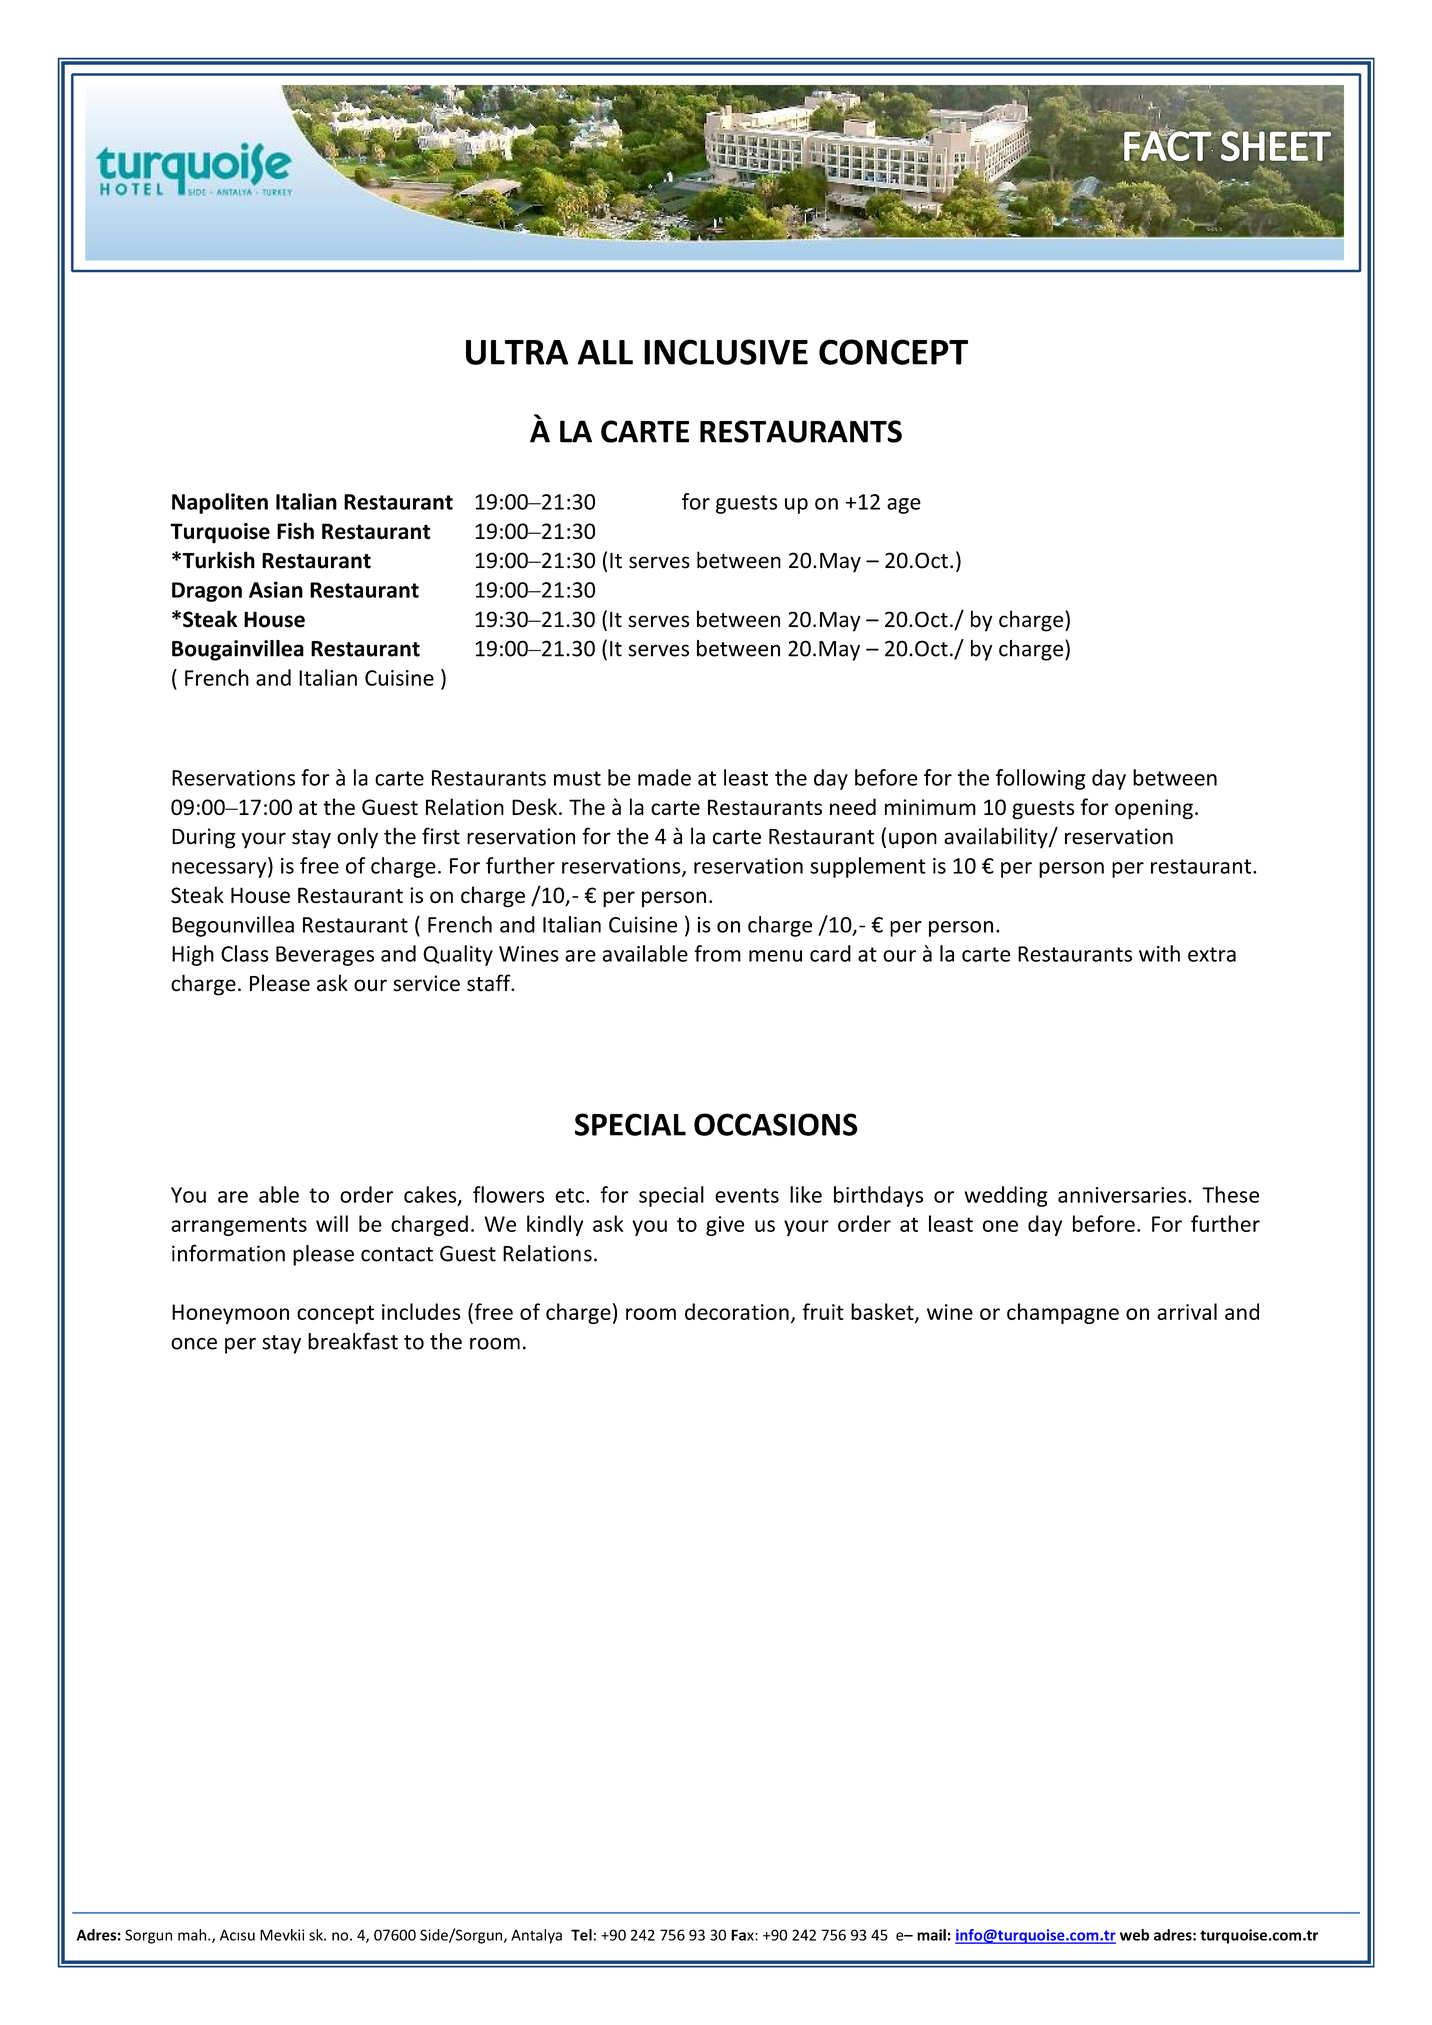  Describe the element at coordinates (1123, 1195) in the screenshot. I see `anniversaries` at that location.
